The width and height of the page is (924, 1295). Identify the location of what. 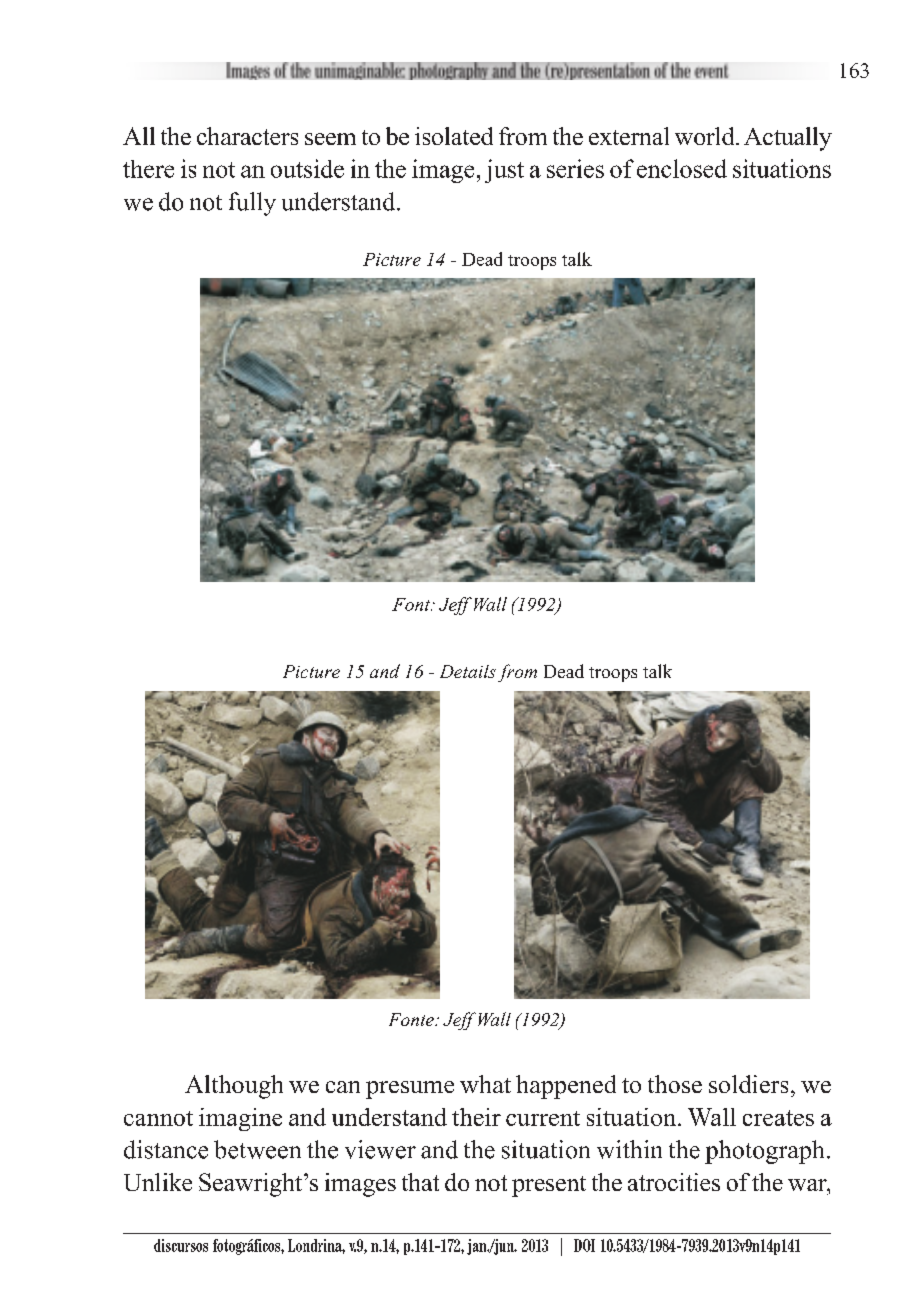
(485, 1084).
